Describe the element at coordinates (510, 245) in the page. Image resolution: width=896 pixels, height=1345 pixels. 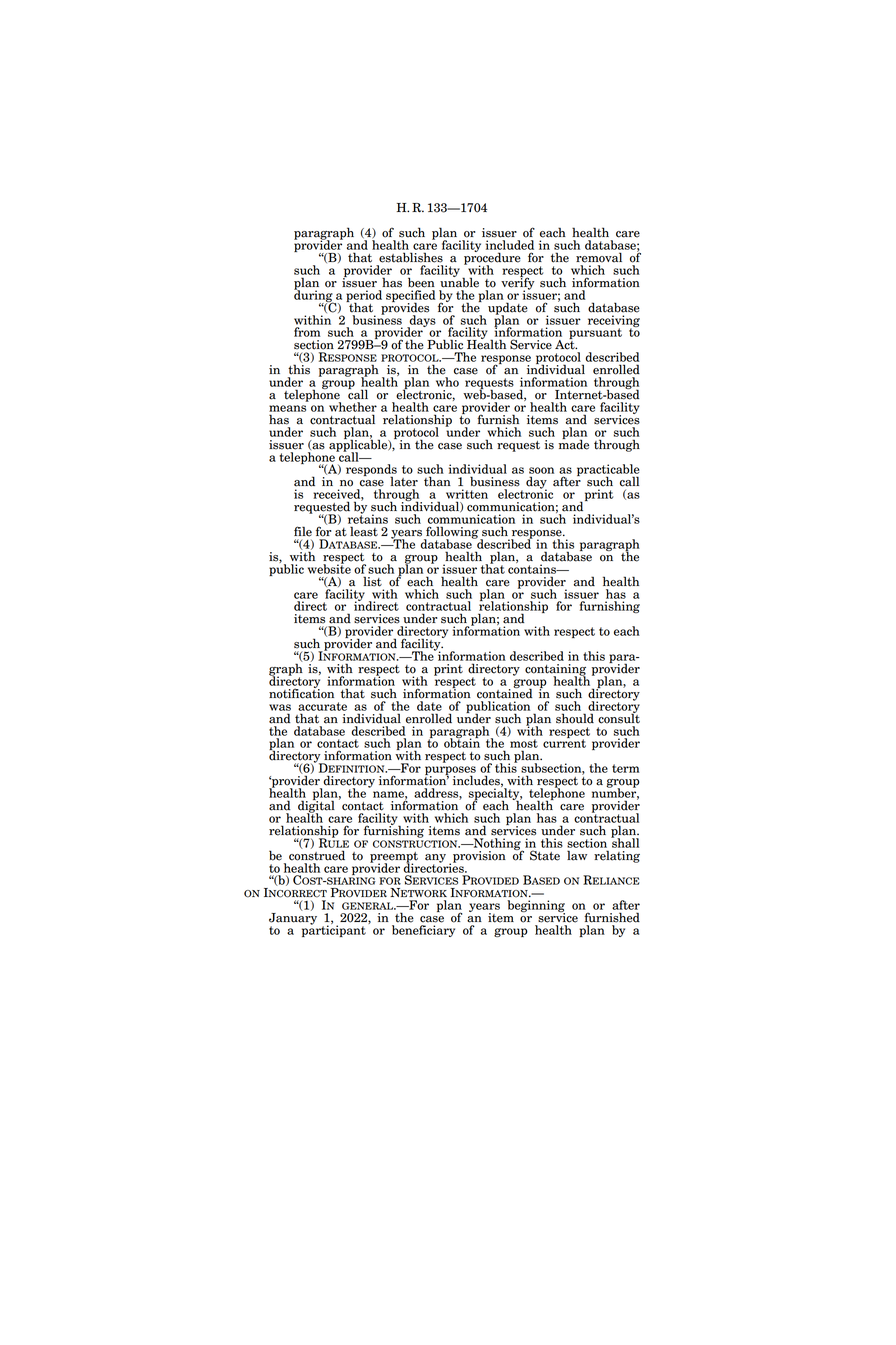
I see `included` at that location.
